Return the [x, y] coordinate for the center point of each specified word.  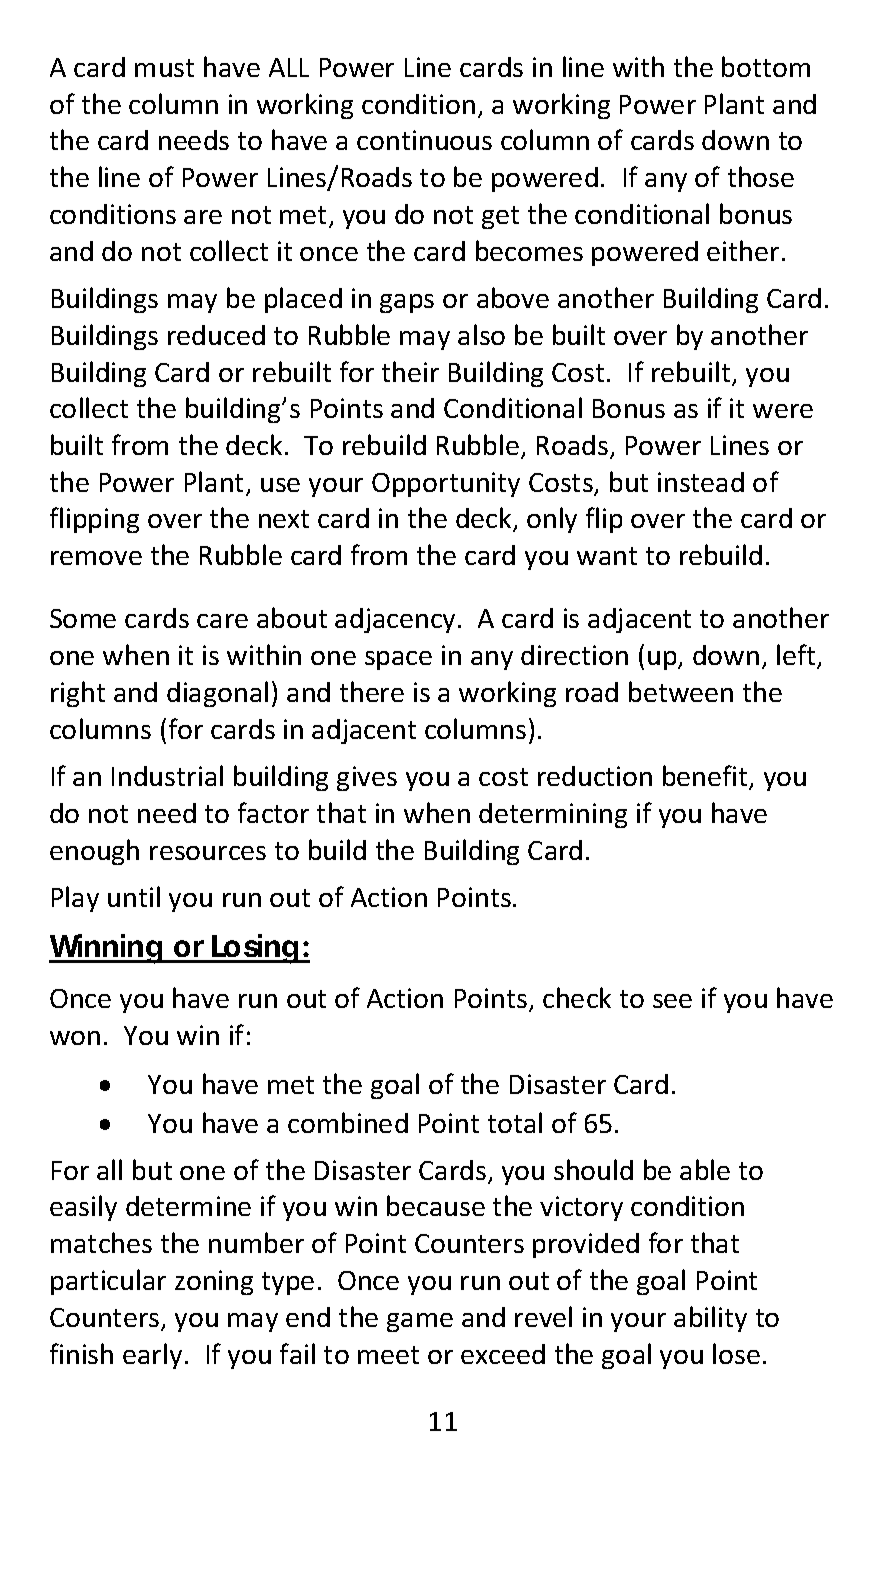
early [152, 1356]
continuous [424, 140]
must [164, 68]
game [420, 1322]
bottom [766, 66]
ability [710, 1319]
